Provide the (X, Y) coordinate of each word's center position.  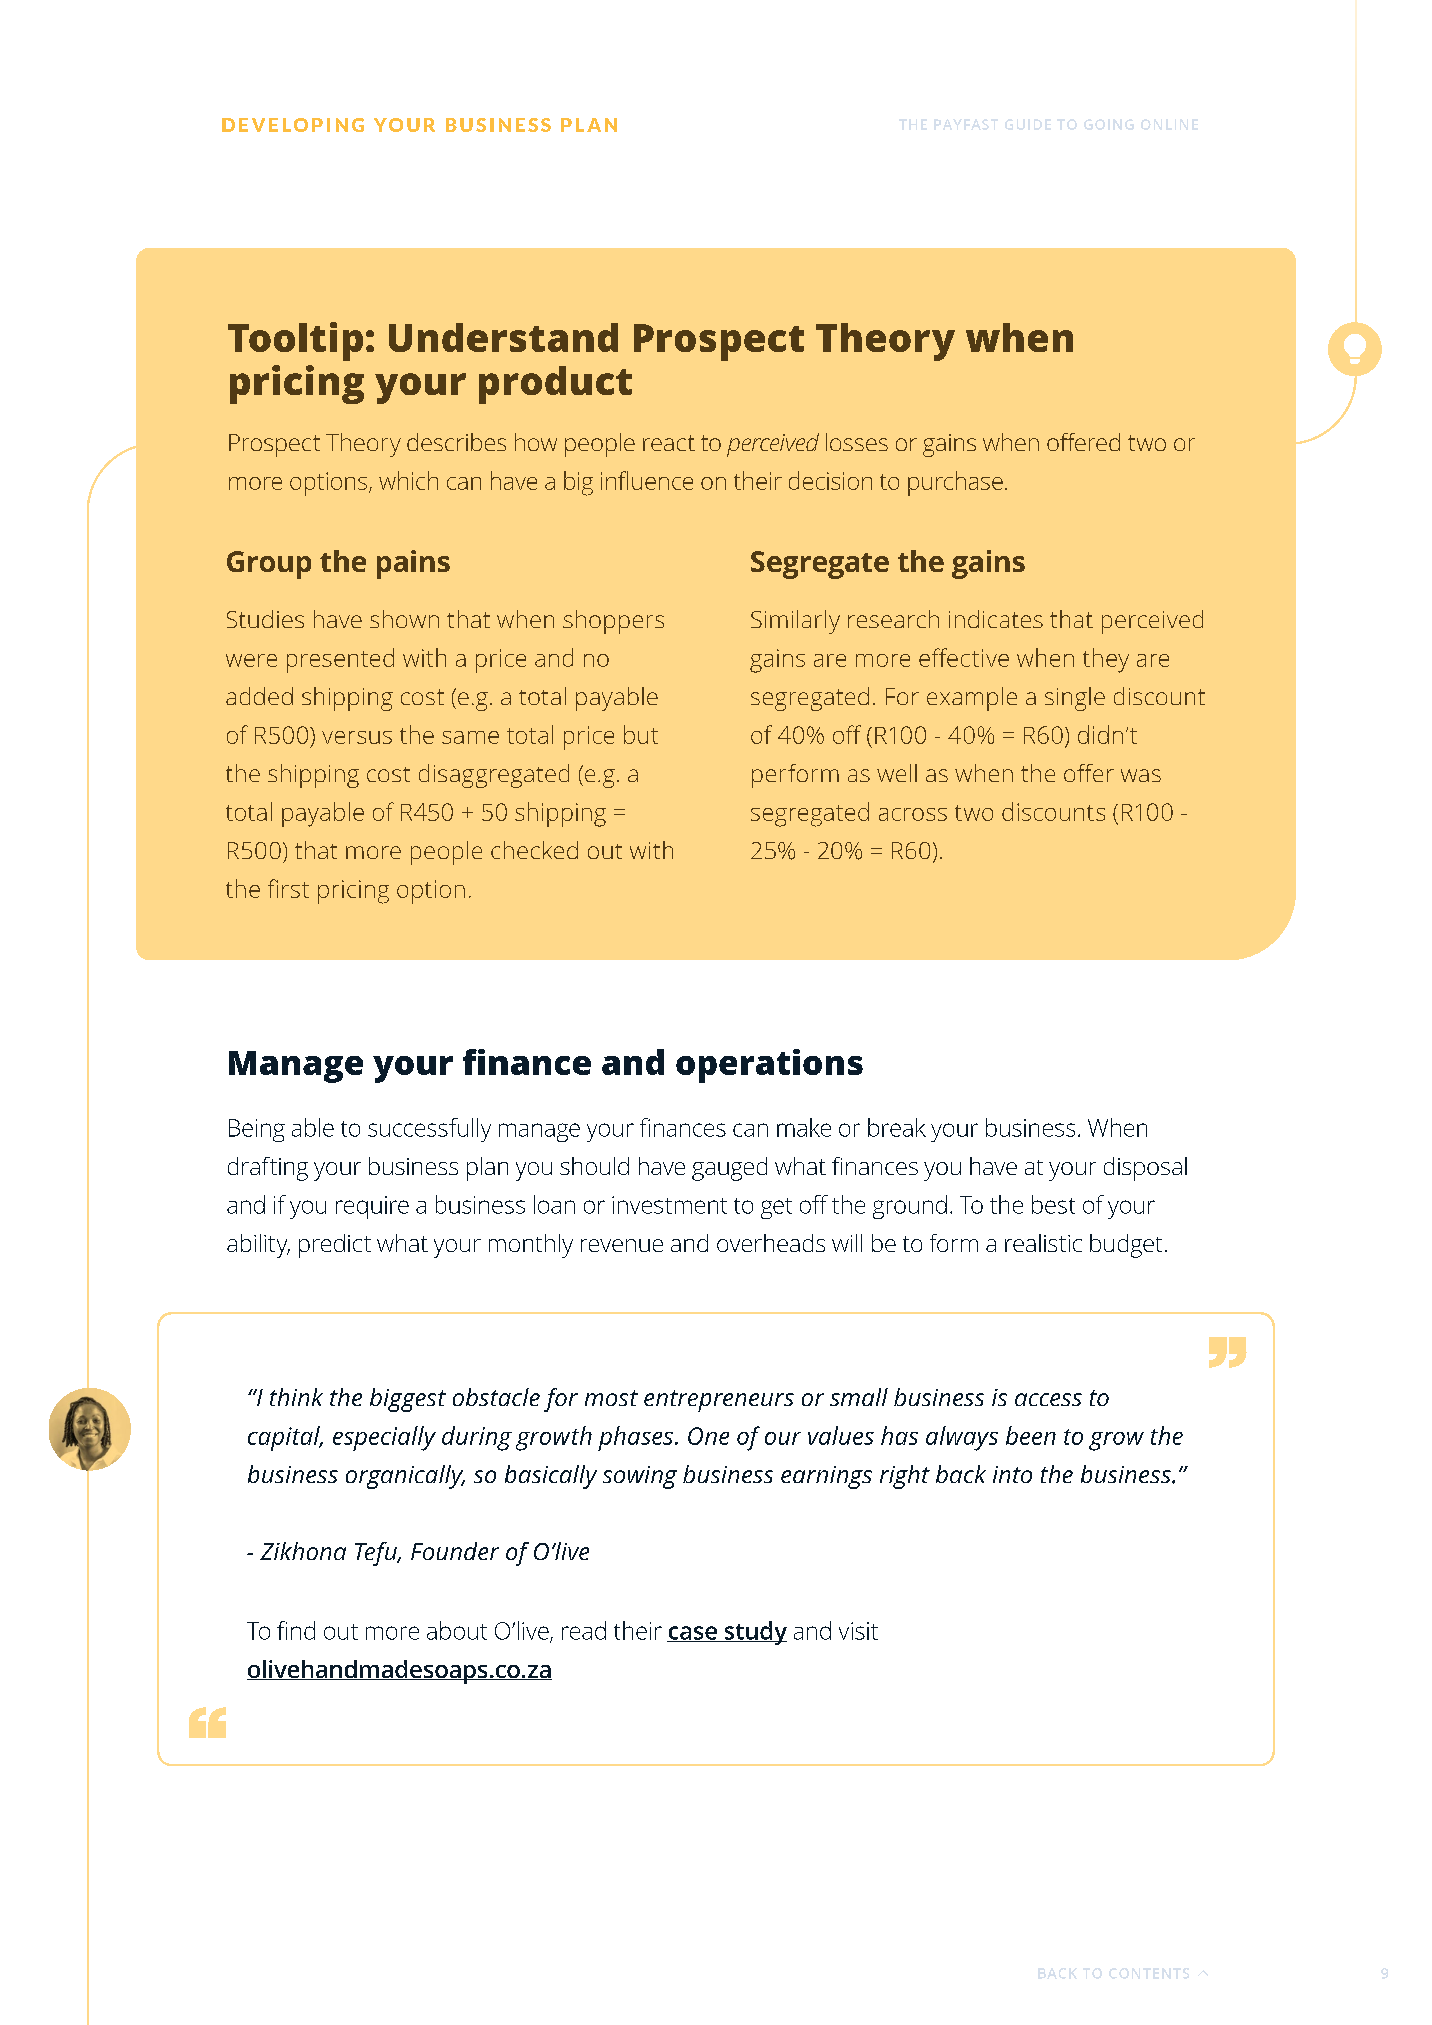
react (669, 443)
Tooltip (295, 341)
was (1141, 775)
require (372, 1207)
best (1053, 1204)
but (641, 734)
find (296, 1630)
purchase (955, 483)
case (693, 1634)
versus (357, 737)
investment (669, 1205)
